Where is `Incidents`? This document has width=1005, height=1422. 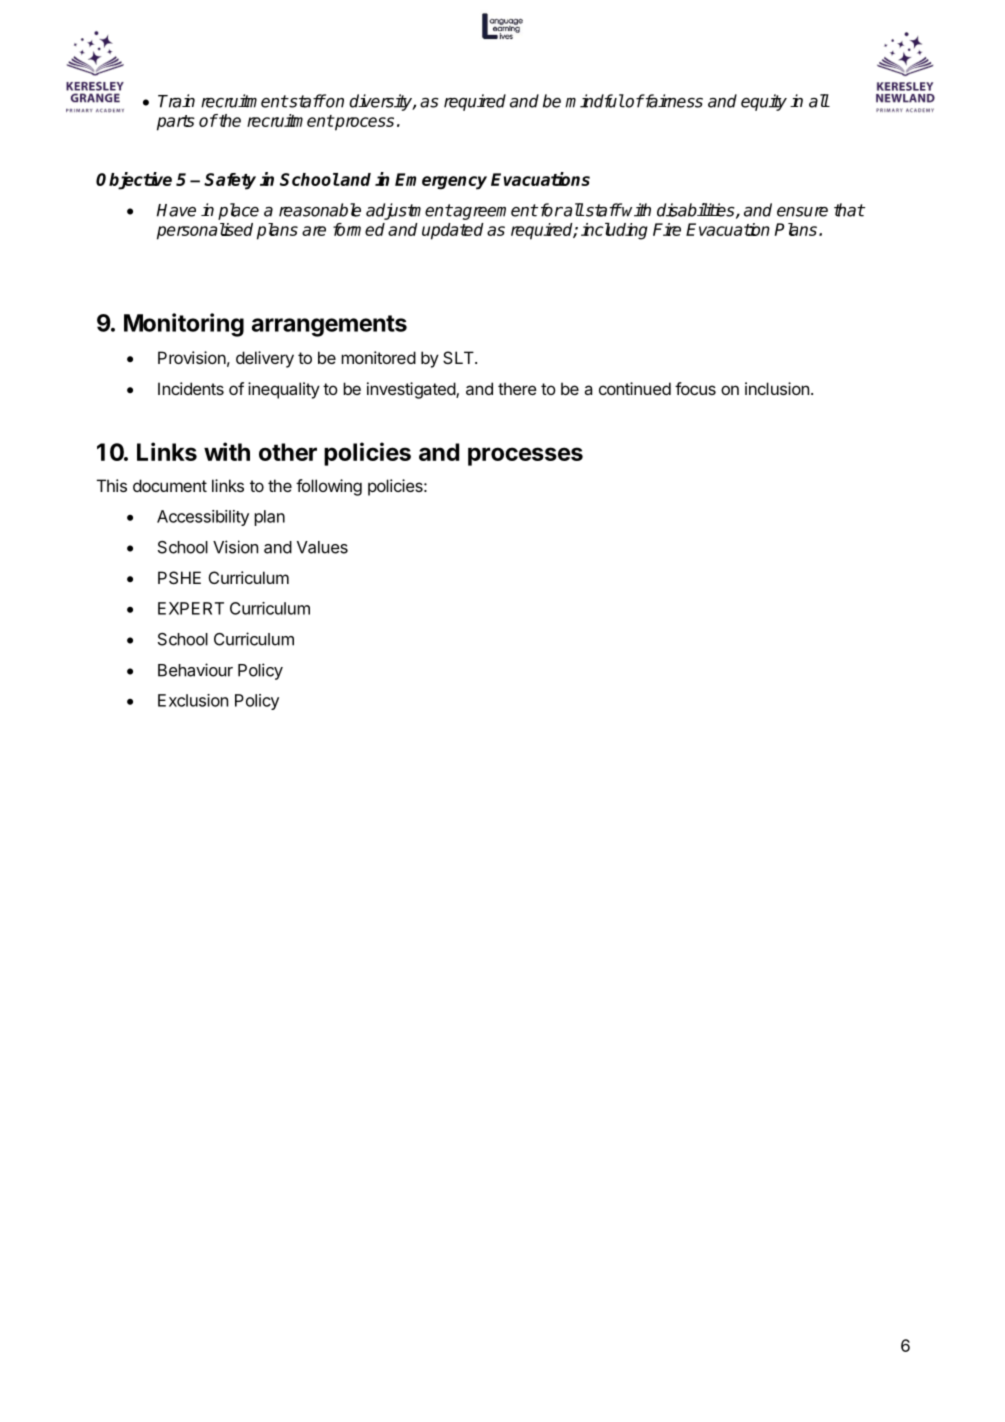
Incidents is located at coordinates (191, 388).
